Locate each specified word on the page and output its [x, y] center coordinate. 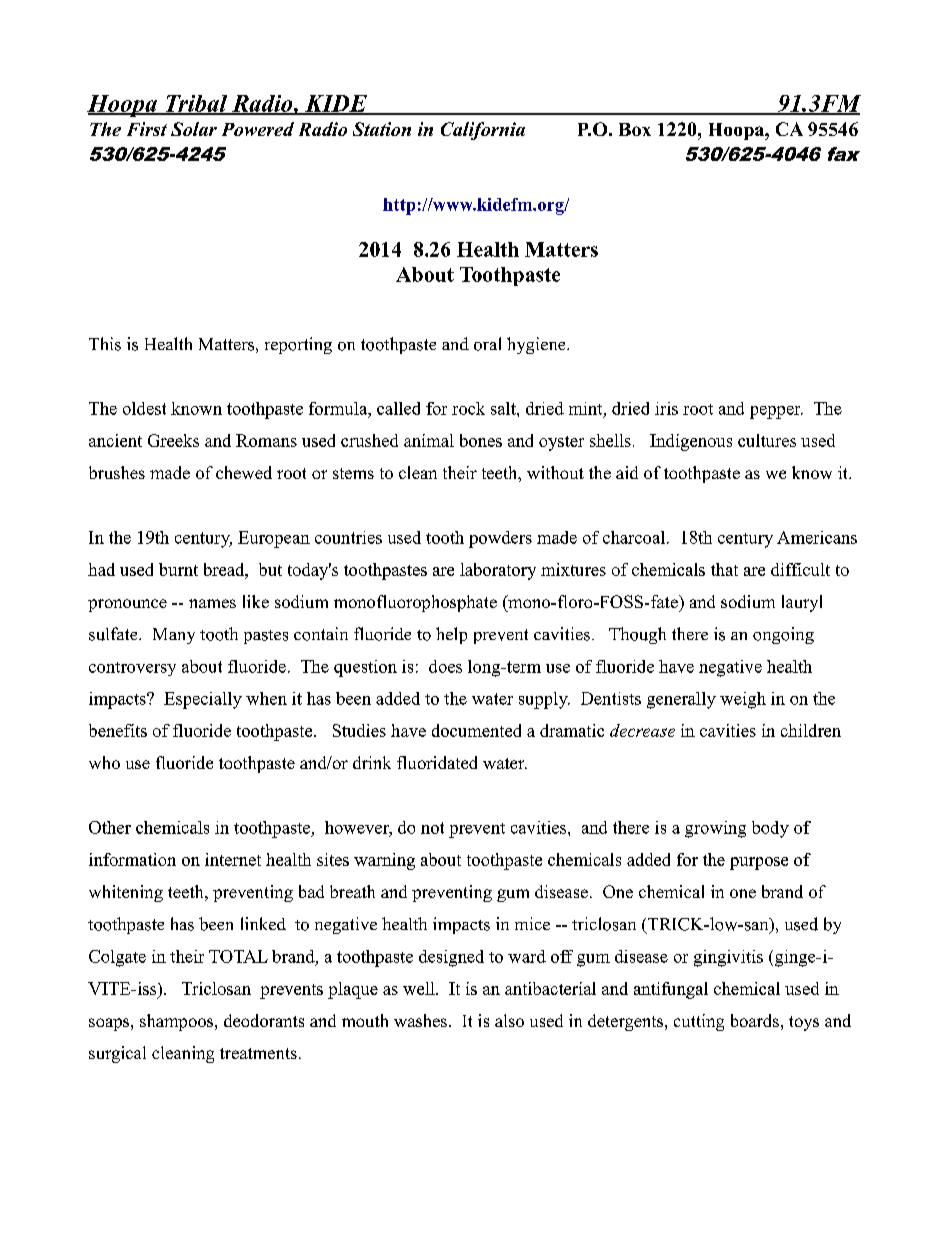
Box [635, 129]
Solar [194, 129]
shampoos [178, 1022]
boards [755, 1020]
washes [420, 1020]
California [483, 131]
